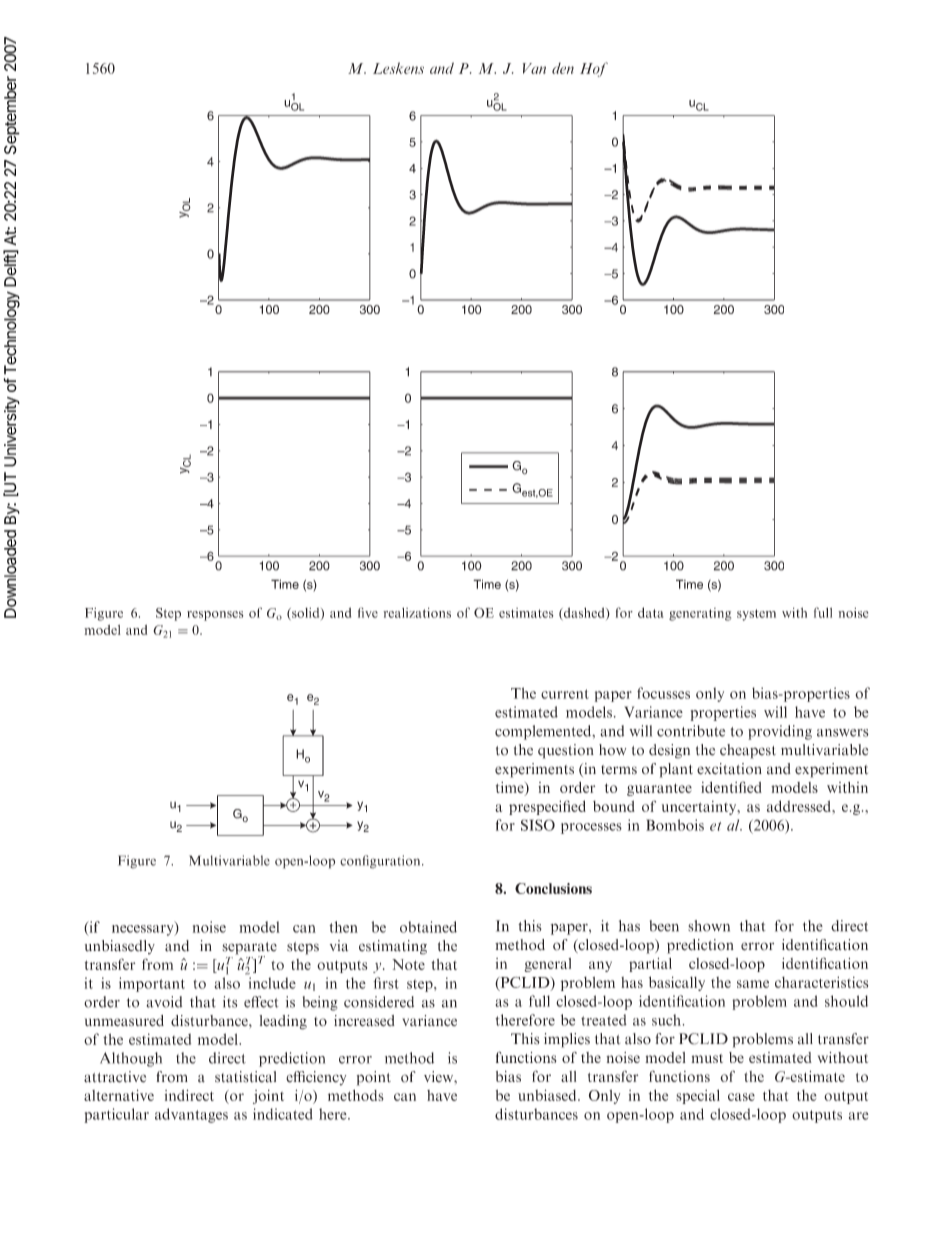 This screenshot has width=952, height=1242. What do you see at coordinates (566, 751) in the screenshot?
I see `question` at bounding box center [566, 751].
